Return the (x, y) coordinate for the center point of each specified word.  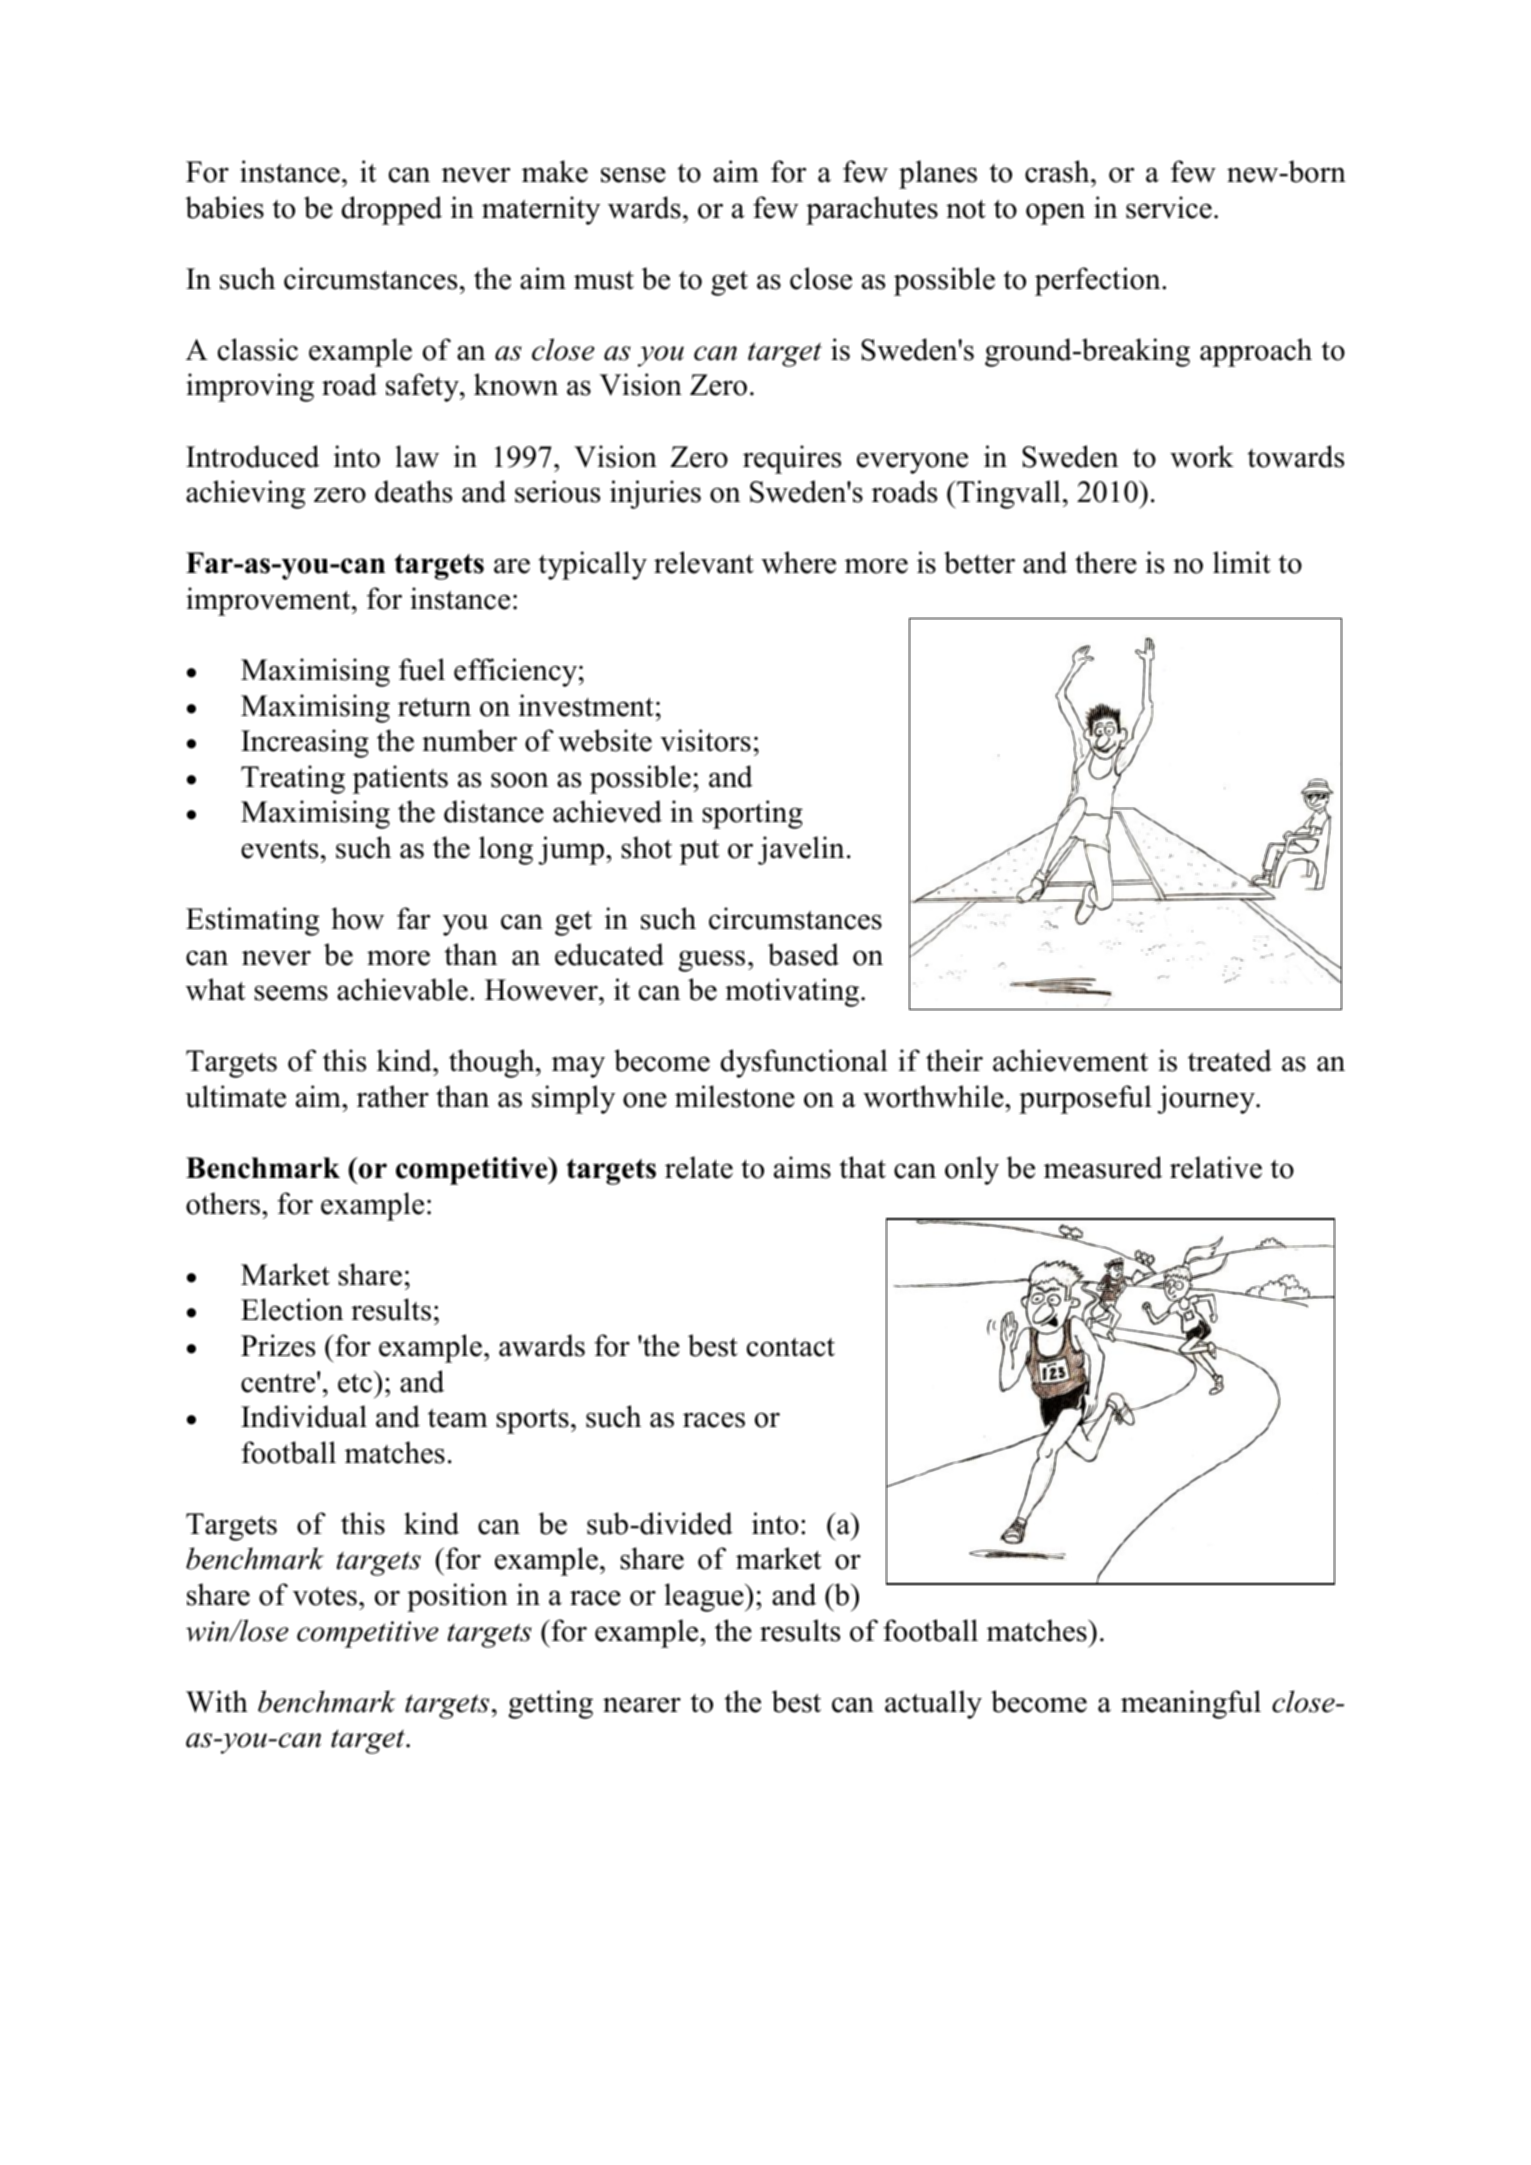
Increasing (305, 743)
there (1106, 562)
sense (633, 175)
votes (325, 1596)
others (223, 1203)
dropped (391, 210)
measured (1103, 1167)
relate (699, 1167)
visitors (705, 740)
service (1169, 207)
